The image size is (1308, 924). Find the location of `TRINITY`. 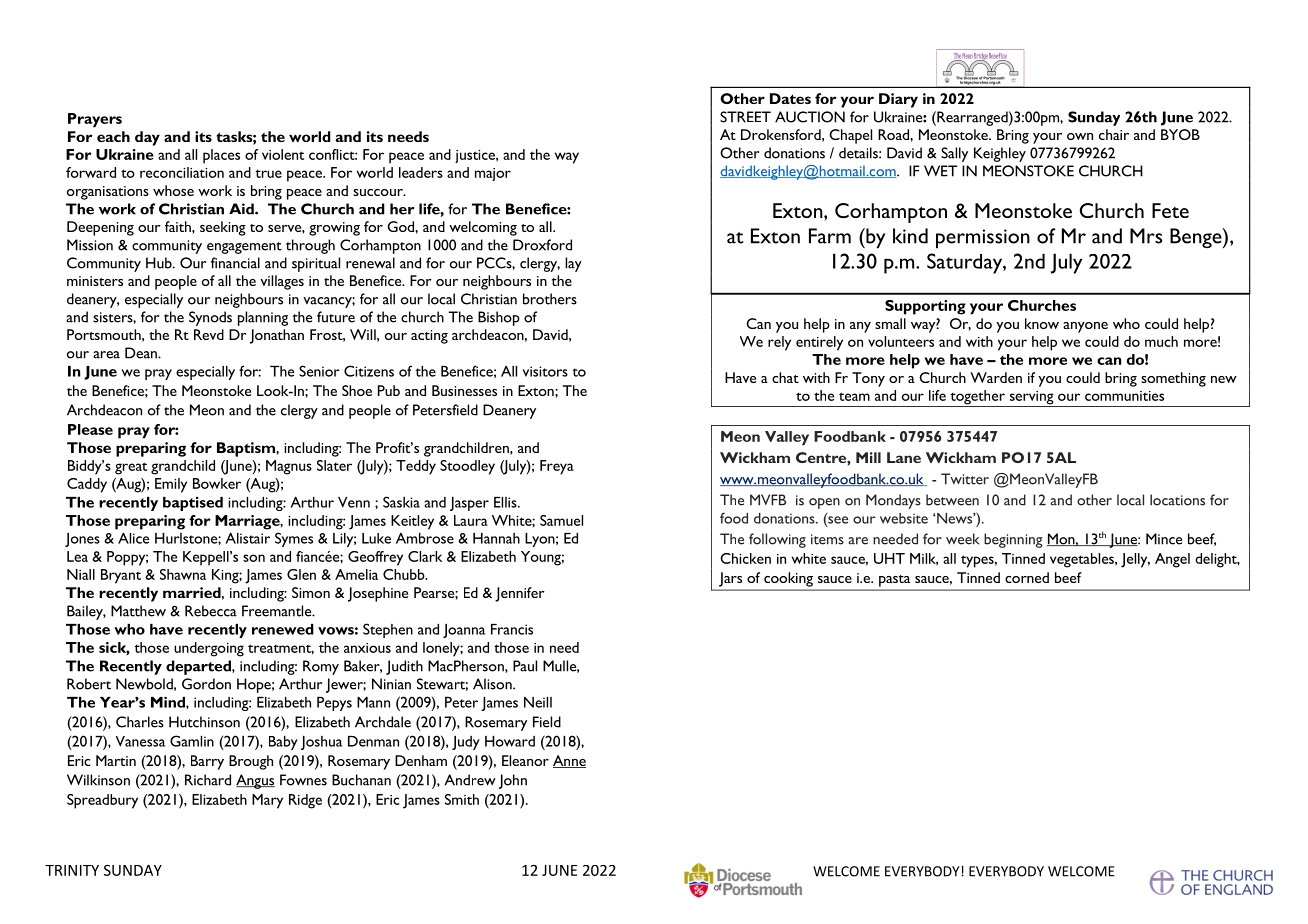

TRINITY is located at coordinates (72, 870).
